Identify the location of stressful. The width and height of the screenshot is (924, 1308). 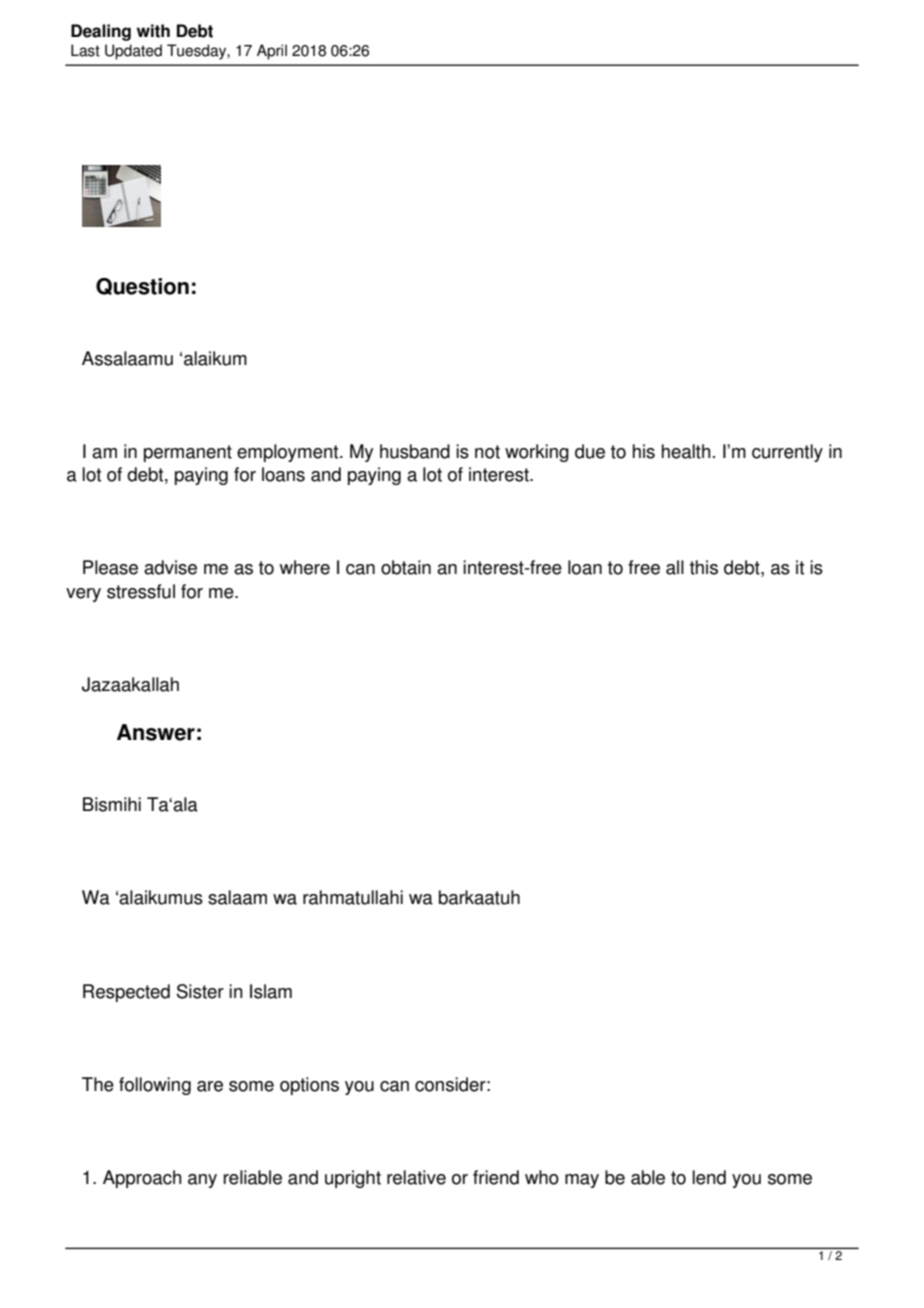
(141, 591).
